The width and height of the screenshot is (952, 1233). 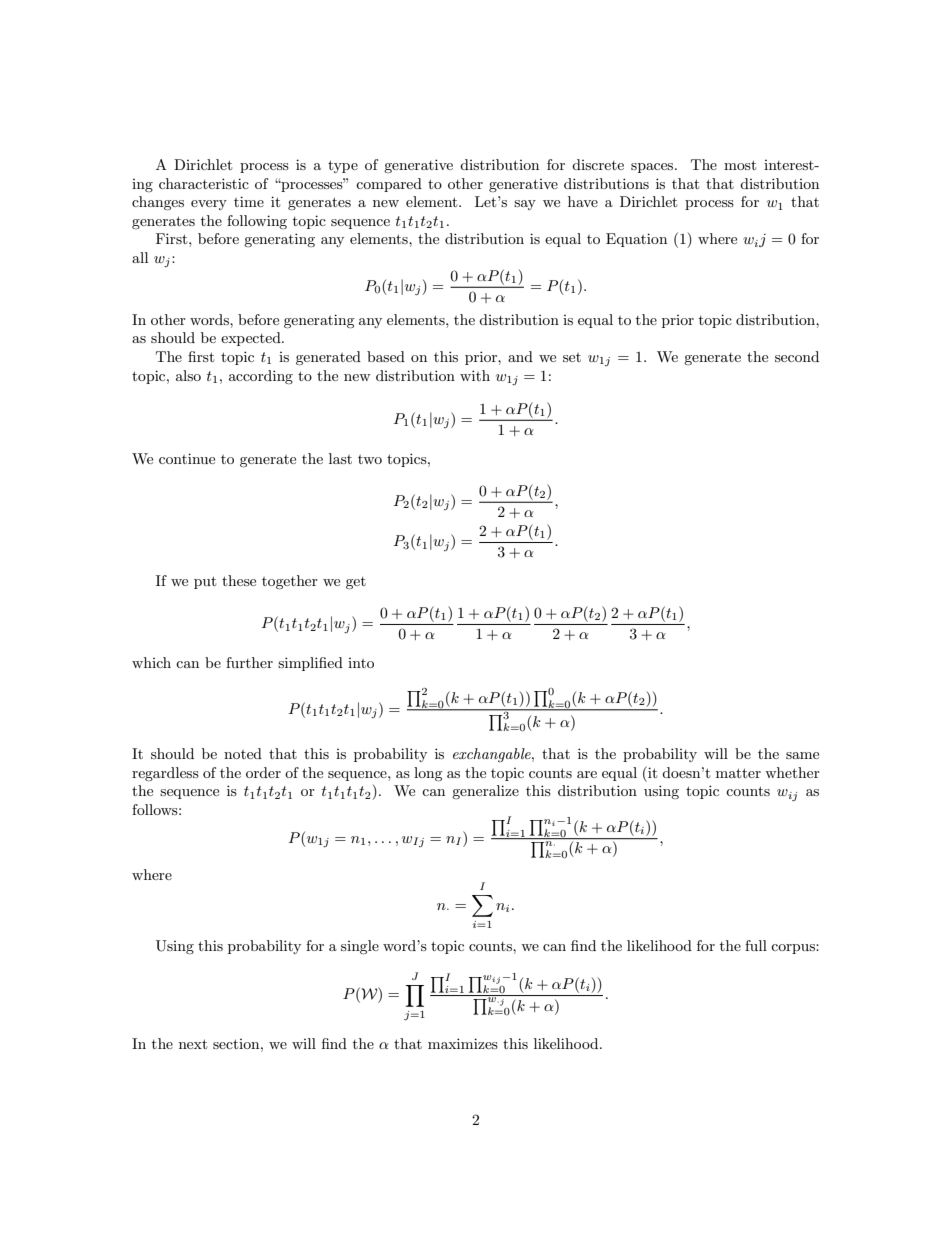 I want to click on maximizes, so click(x=463, y=1043).
